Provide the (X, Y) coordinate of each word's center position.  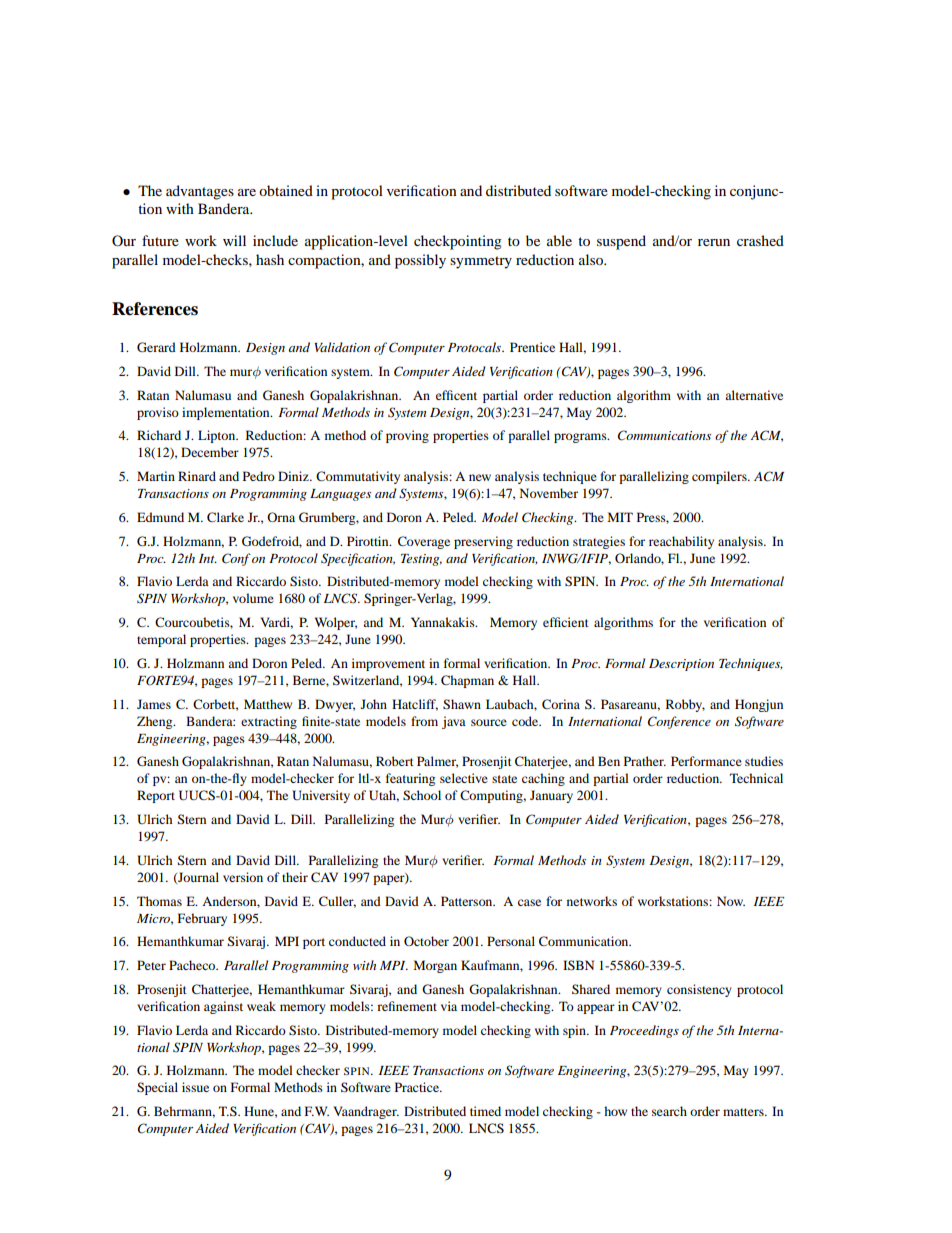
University (321, 796)
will (234, 240)
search (669, 1111)
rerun (714, 242)
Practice (418, 1087)
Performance (706, 761)
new (480, 477)
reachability (681, 542)
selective (464, 778)
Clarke (225, 517)
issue (195, 1087)
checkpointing (458, 242)
